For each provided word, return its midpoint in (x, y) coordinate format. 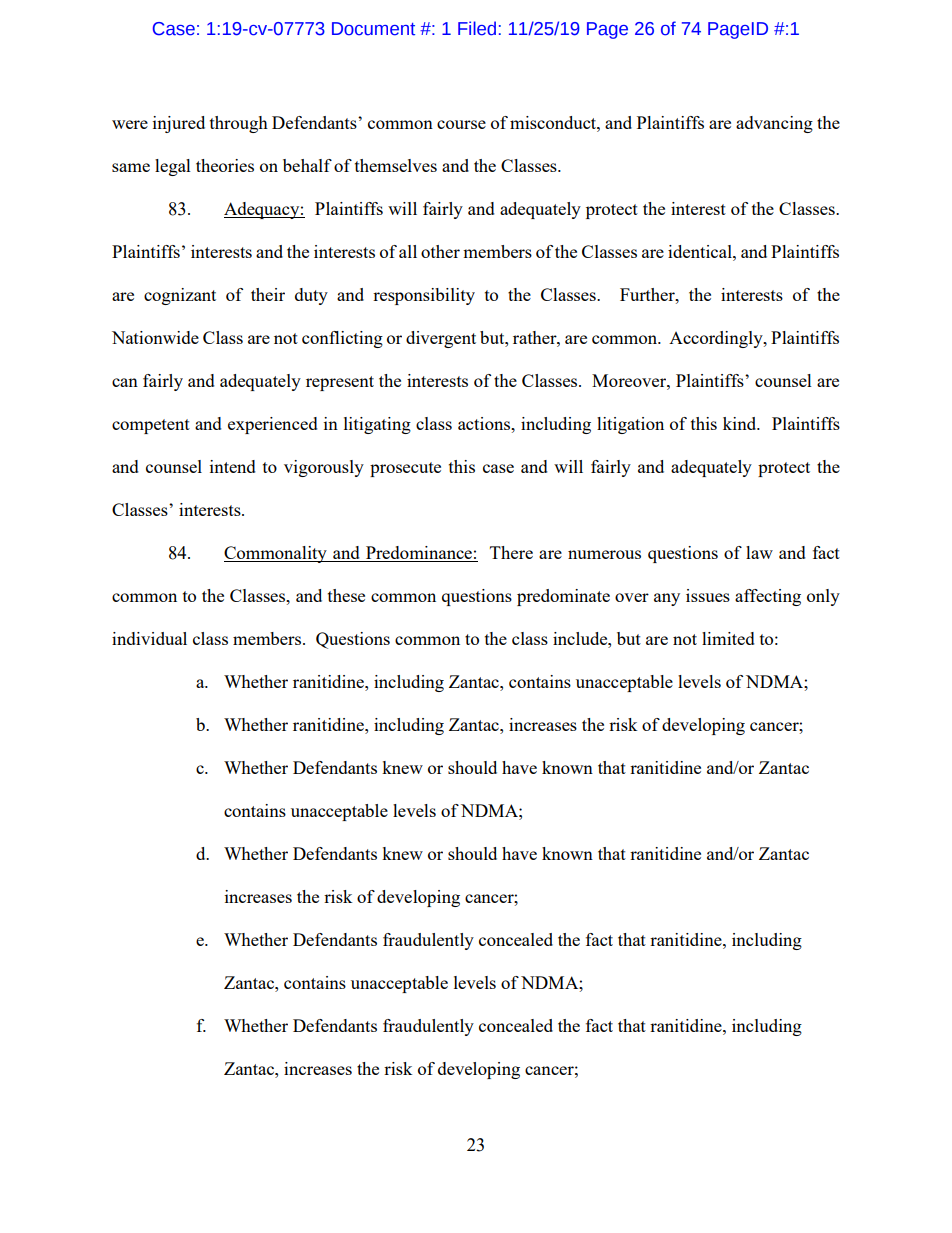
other (440, 251)
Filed (477, 28)
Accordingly (717, 339)
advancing (774, 124)
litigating (377, 425)
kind (741, 423)
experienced (273, 425)
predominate (563, 597)
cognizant (180, 296)
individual (149, 638)
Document (373, 29)
